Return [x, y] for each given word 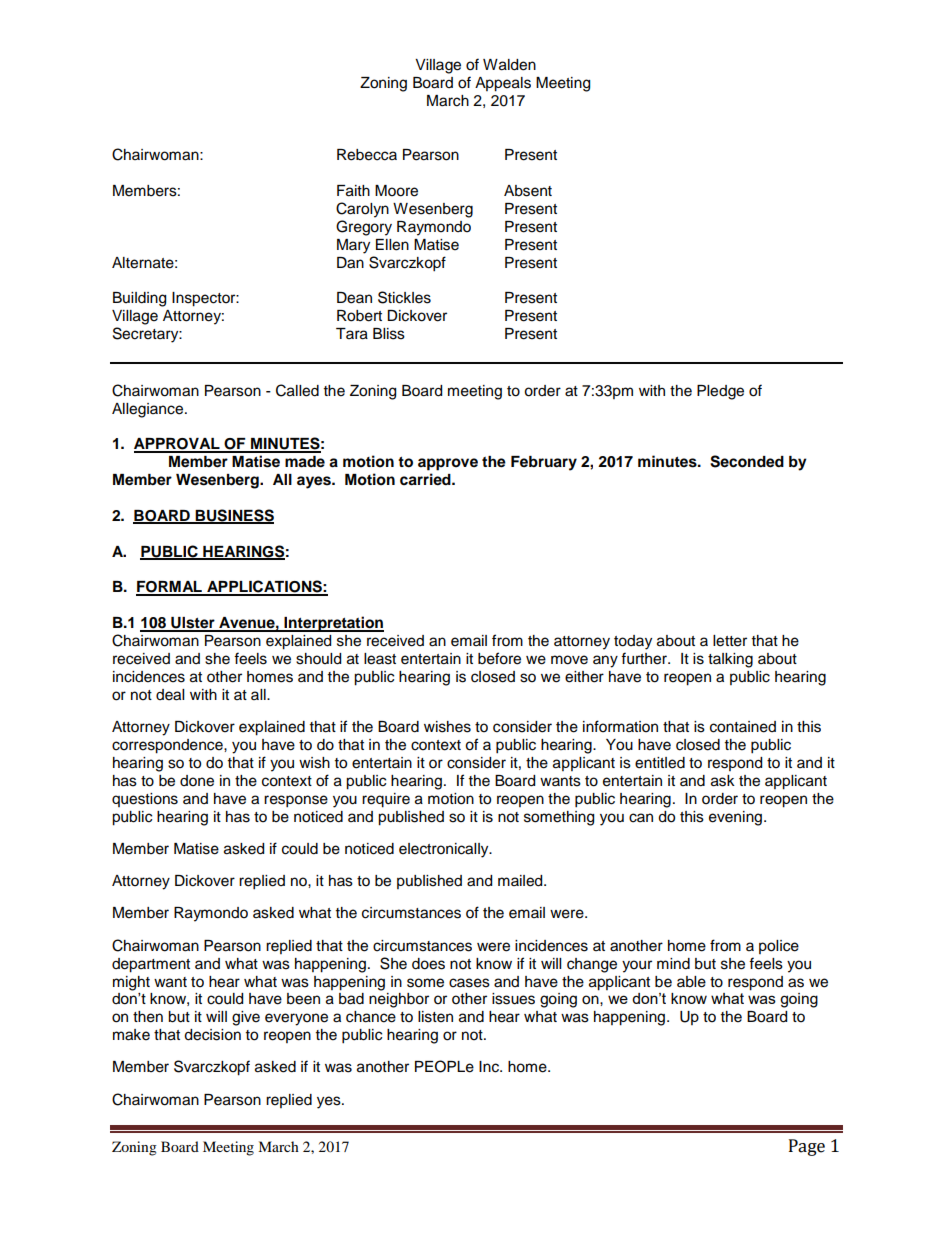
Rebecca [367, 155]
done [197, 781]
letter [730, 641]
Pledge [720, 392]
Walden [509, 65]
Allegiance [149, 410]
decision [212, 1035]
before [499, 658]
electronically [445, 850]
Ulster [193, 624]
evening [737, 818]
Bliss [389, 334]
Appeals [503, 84]
